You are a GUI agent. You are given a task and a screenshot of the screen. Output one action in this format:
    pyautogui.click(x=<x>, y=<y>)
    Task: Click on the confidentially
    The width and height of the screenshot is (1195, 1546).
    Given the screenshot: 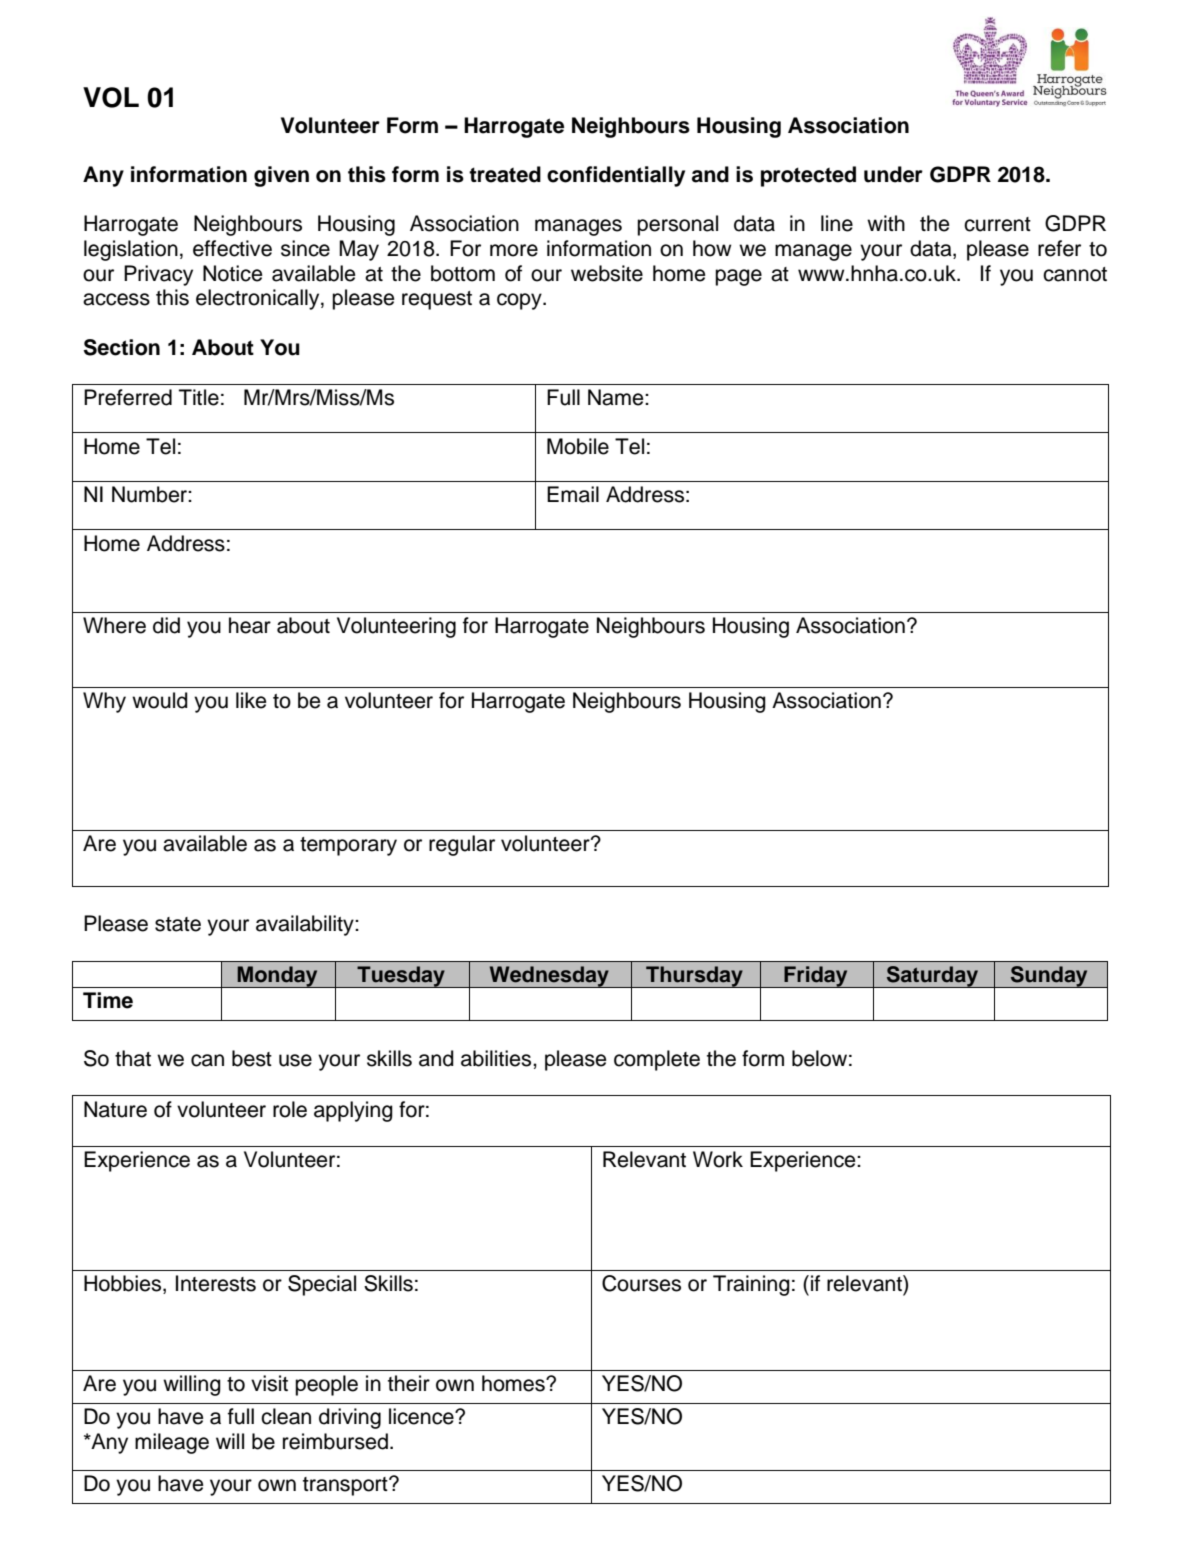 What is the action you would take?
    pyautogui.click(x=616, y=176)
